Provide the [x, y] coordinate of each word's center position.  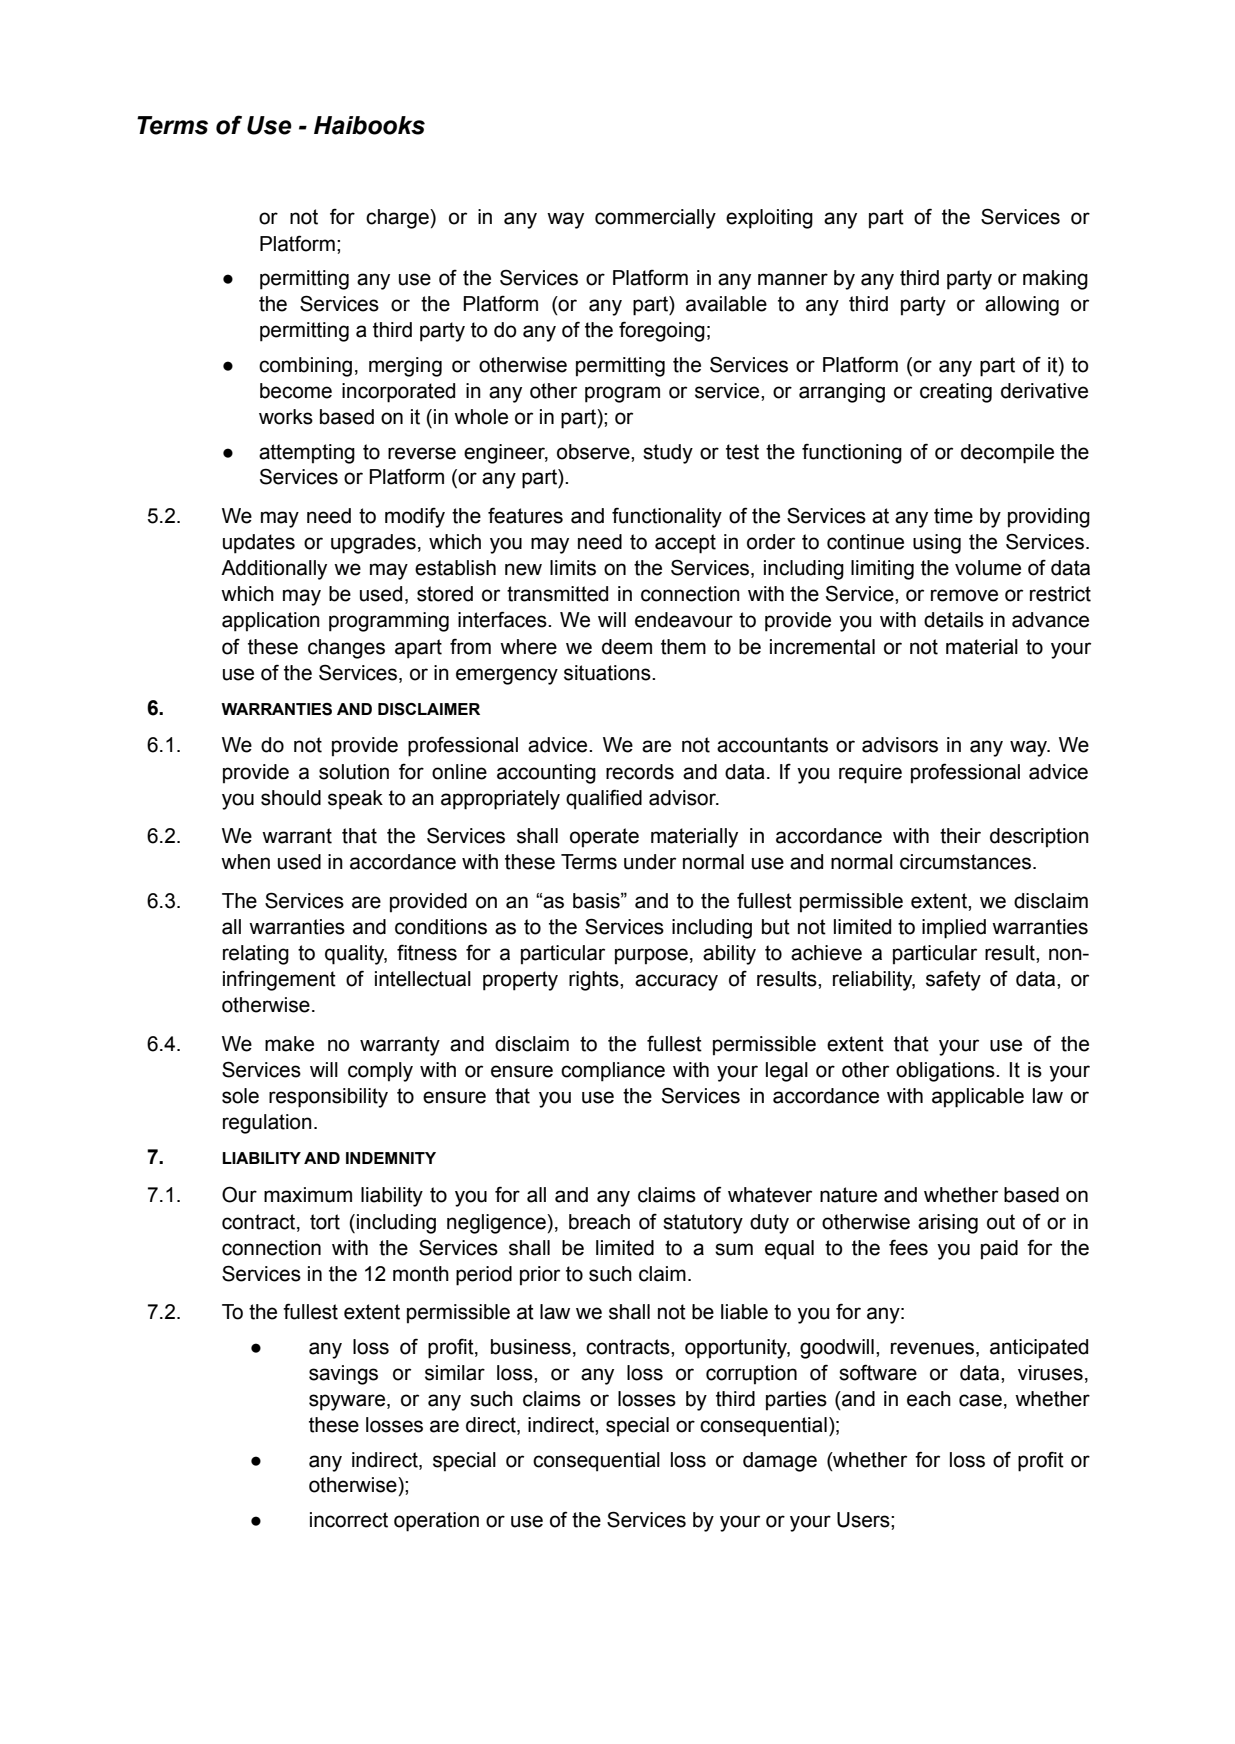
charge [398, 219]
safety [953, 980]
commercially [655, 219]
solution [354, 772]
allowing [1022, 306]
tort [325, 1222]
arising [948, 1224]
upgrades [373, 544]
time [953, 516]
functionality [667, 517]
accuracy [676, 982]
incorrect [349, 1520]
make [289, 1044]
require [870, 774]
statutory [703, 1224]
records [640, 772]
